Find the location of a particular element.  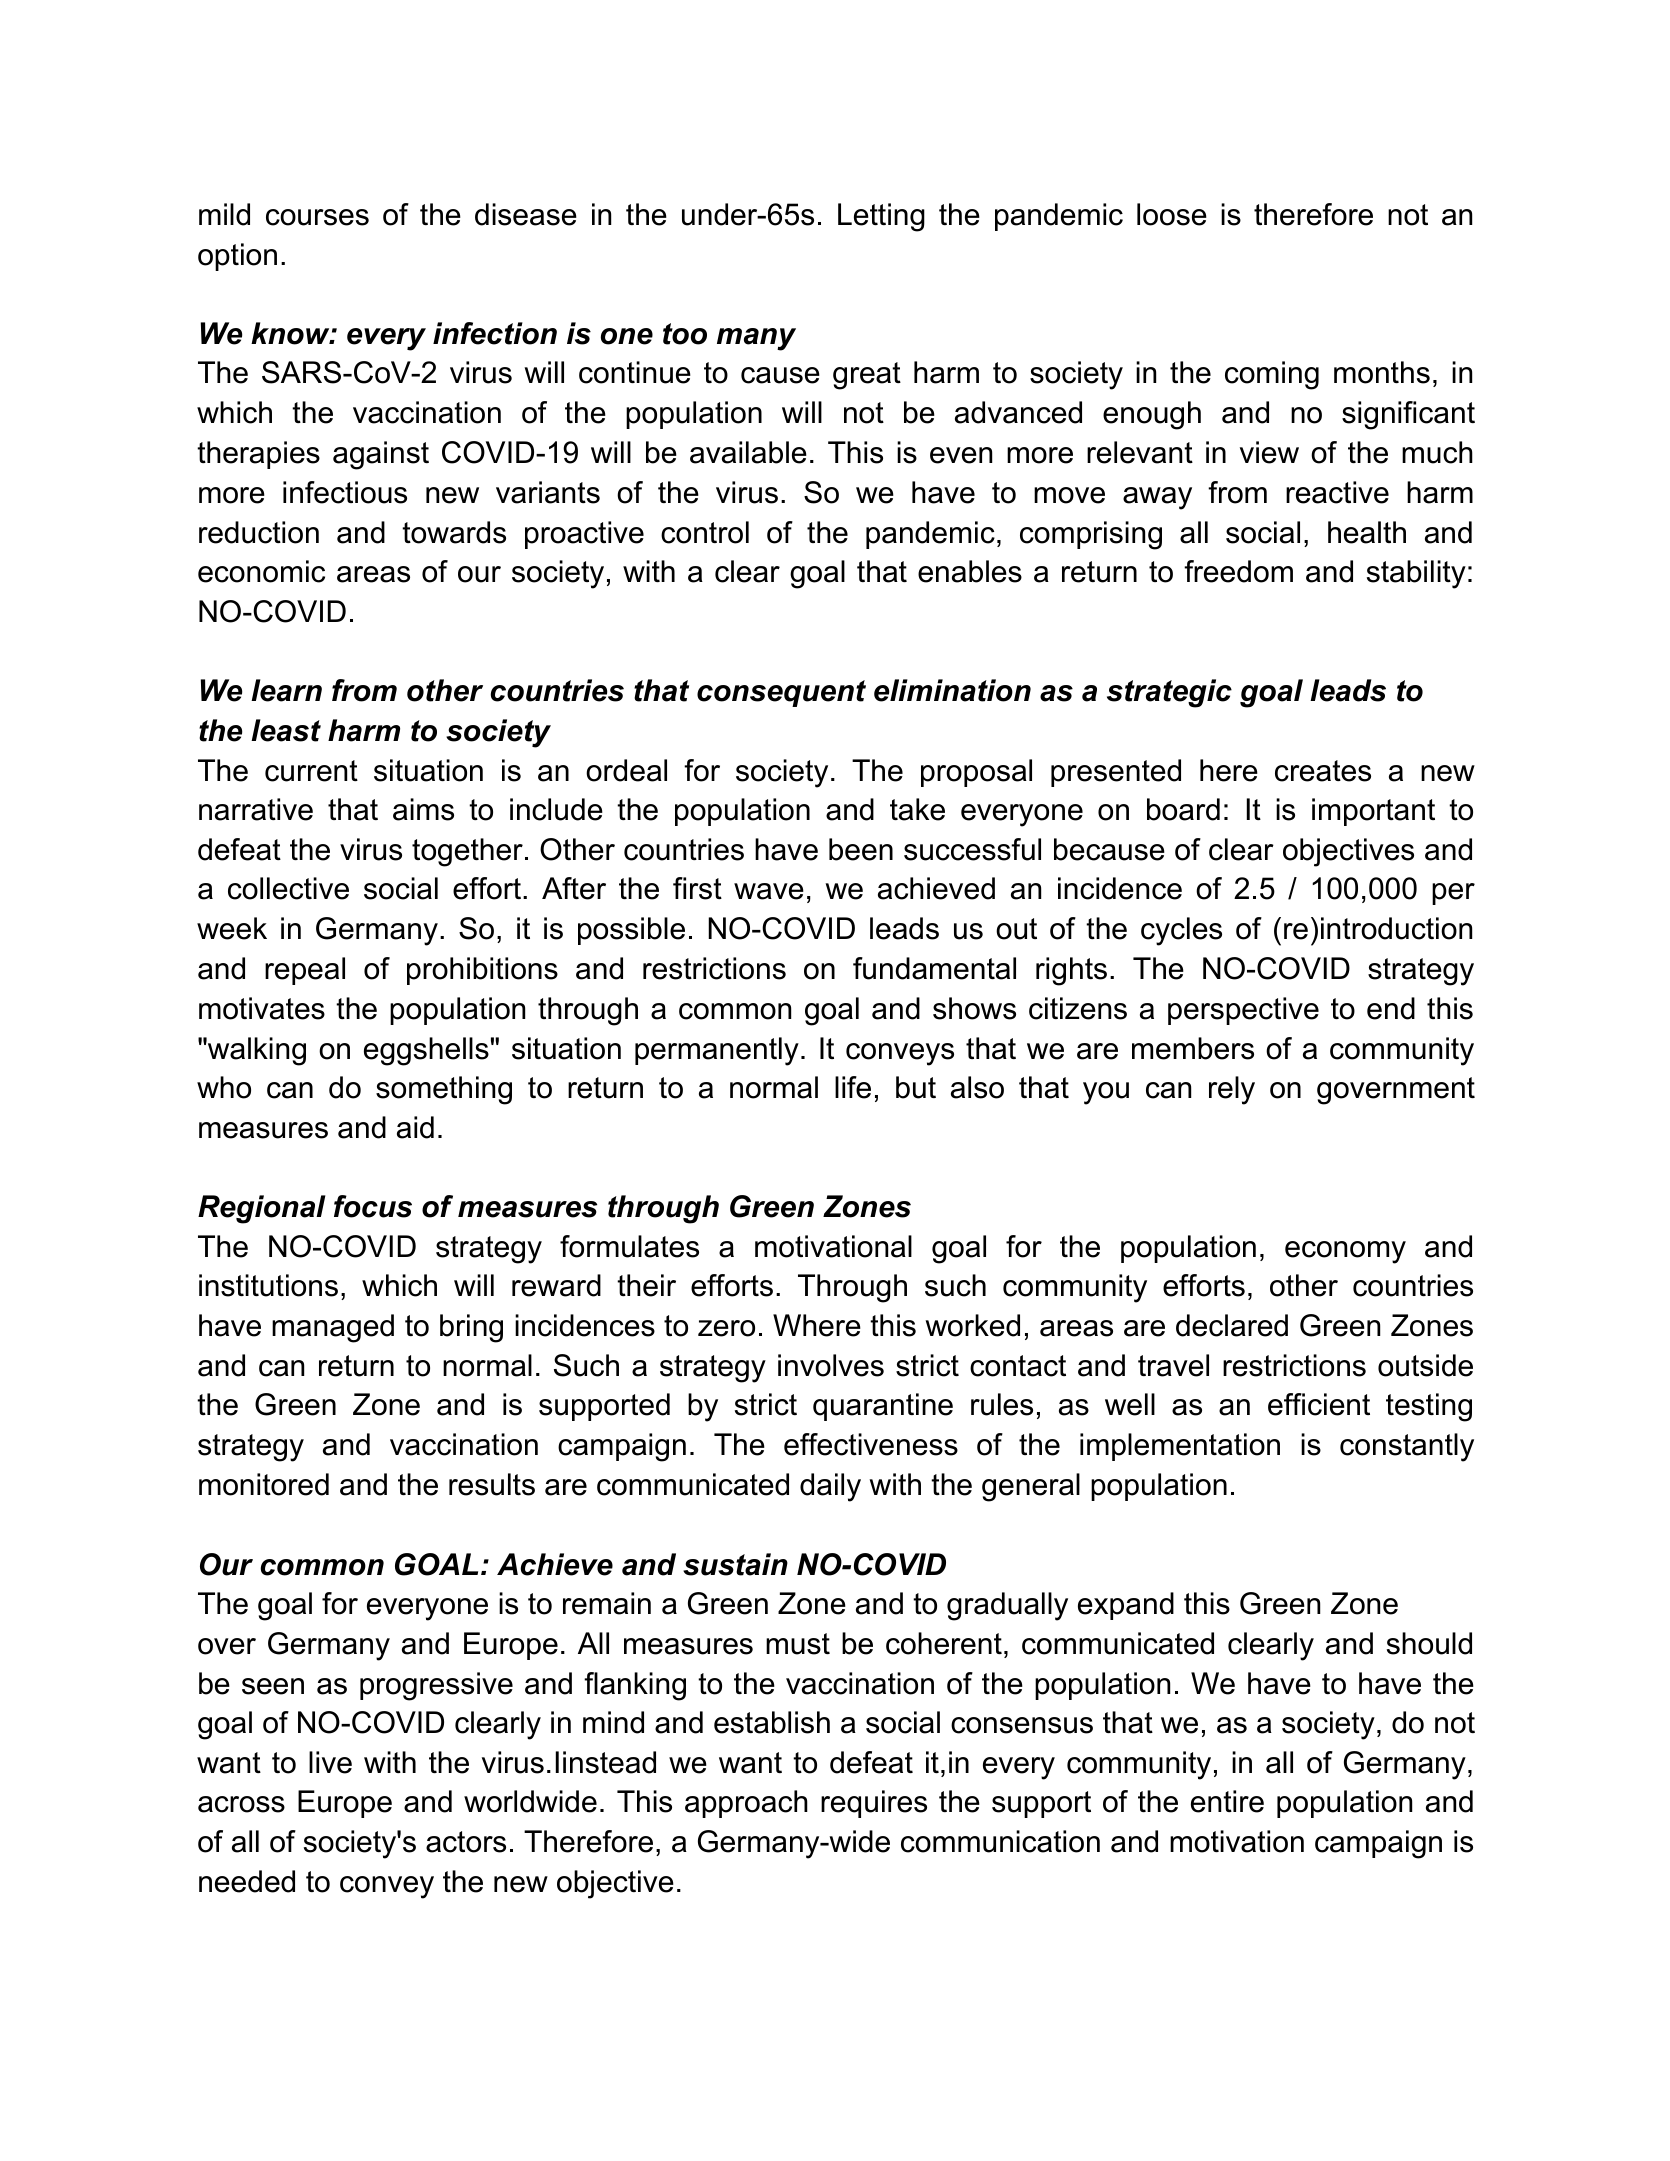

Letting is located at coordinates (881, 217).
